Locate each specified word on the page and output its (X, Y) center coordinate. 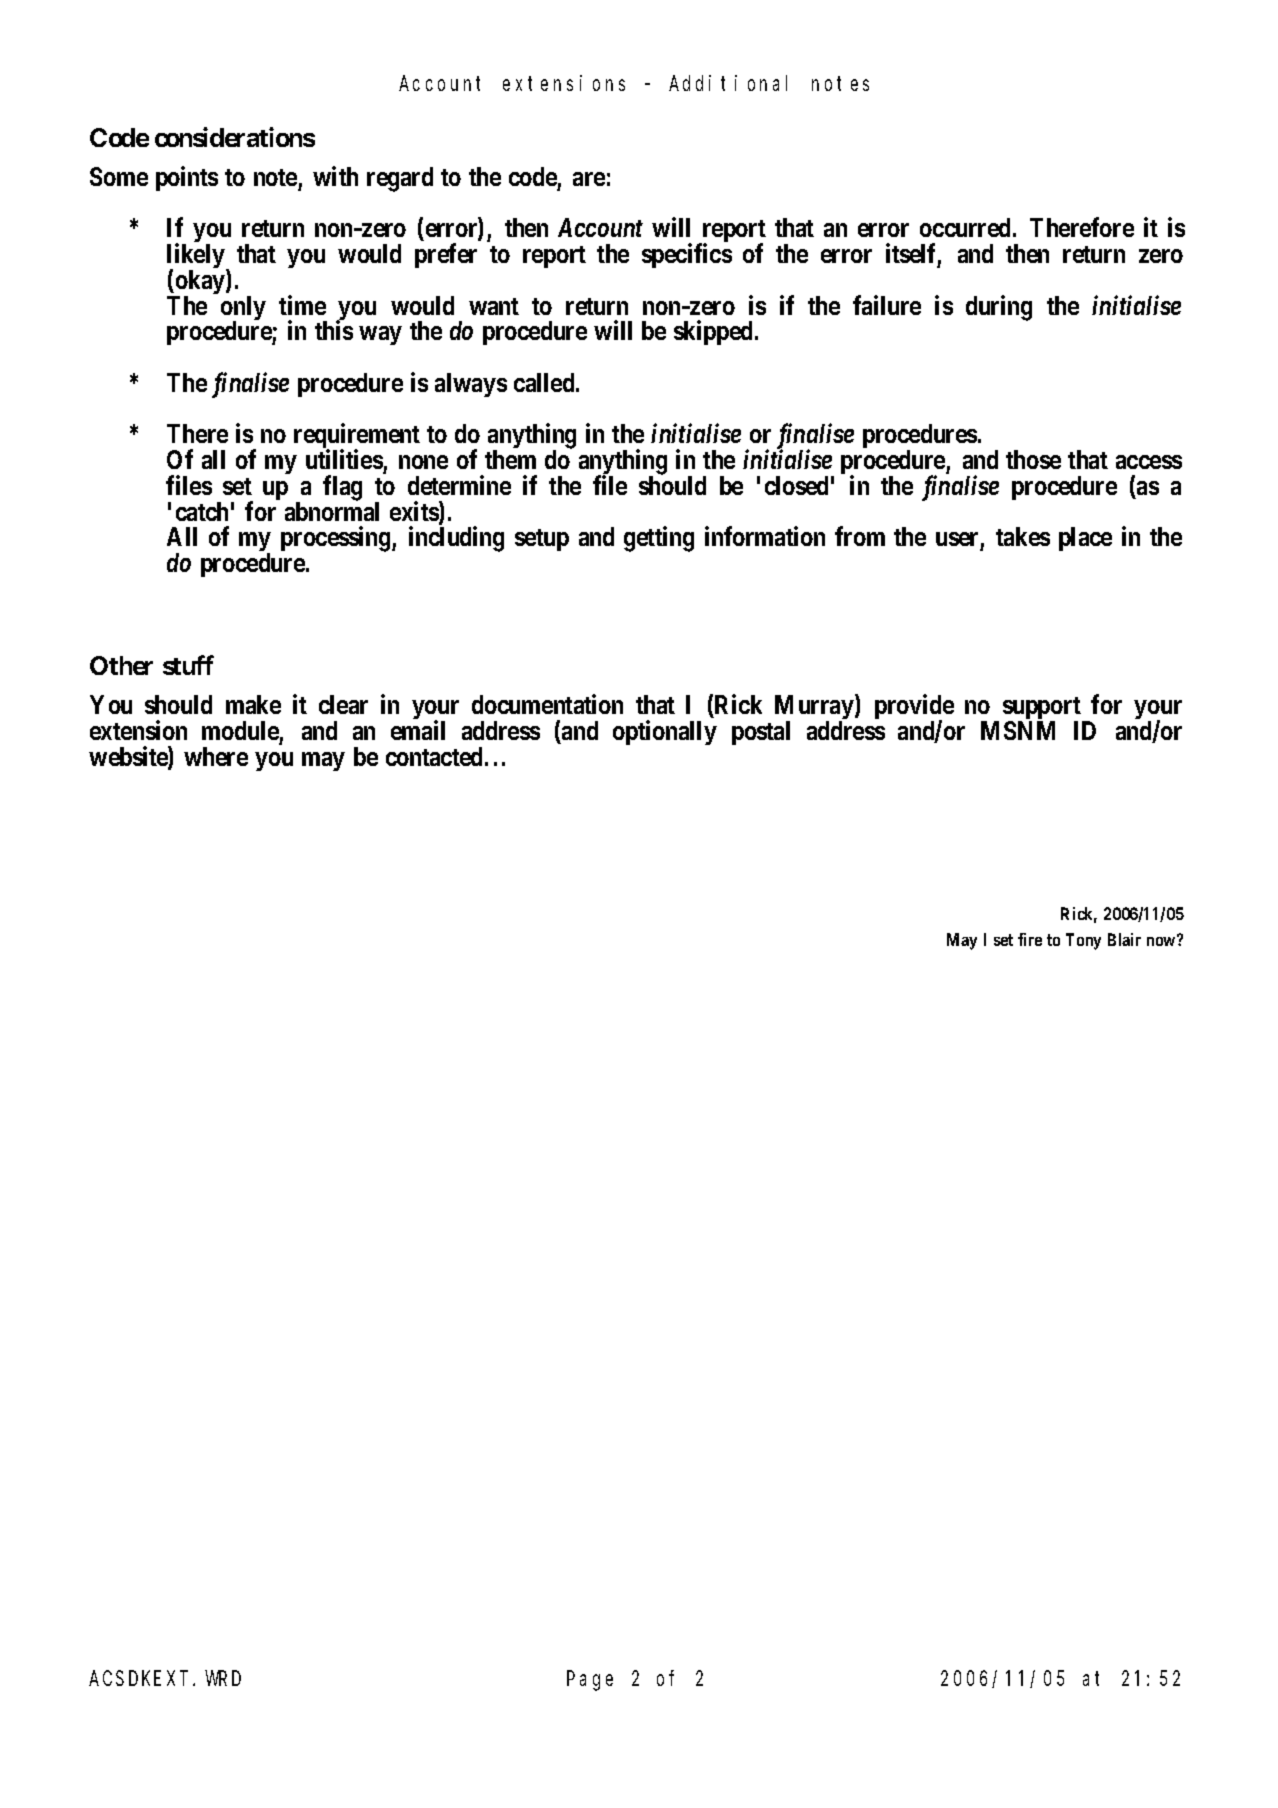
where (216, 756)
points (187, 178)
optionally (665, 732)
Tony (1083, 941)
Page (590, 1681)
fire (1030, 939)
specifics (687, 255)
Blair (1124, 939)
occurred (968, 227)
